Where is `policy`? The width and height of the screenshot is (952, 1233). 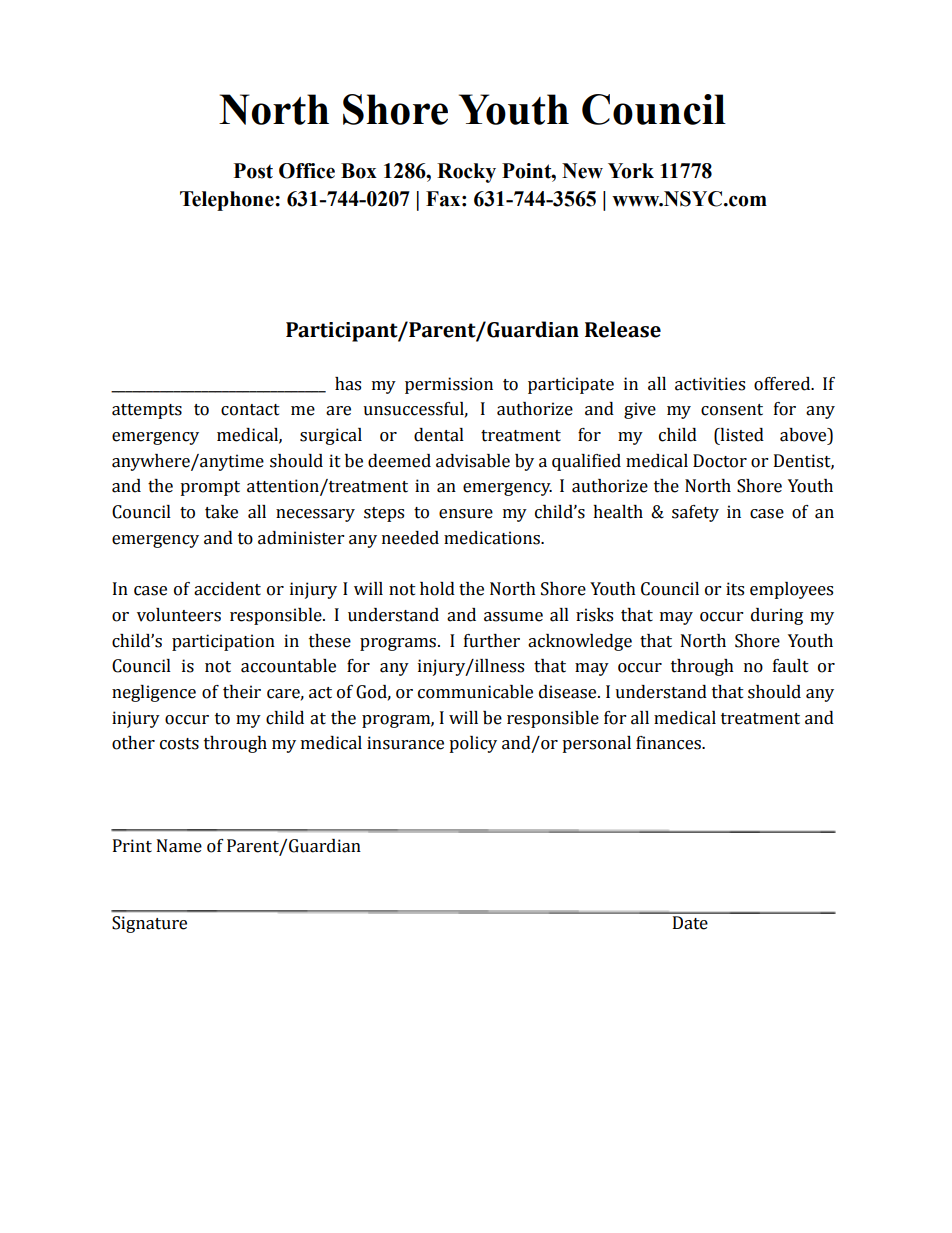 policy is located at coordinates (473, 744).
